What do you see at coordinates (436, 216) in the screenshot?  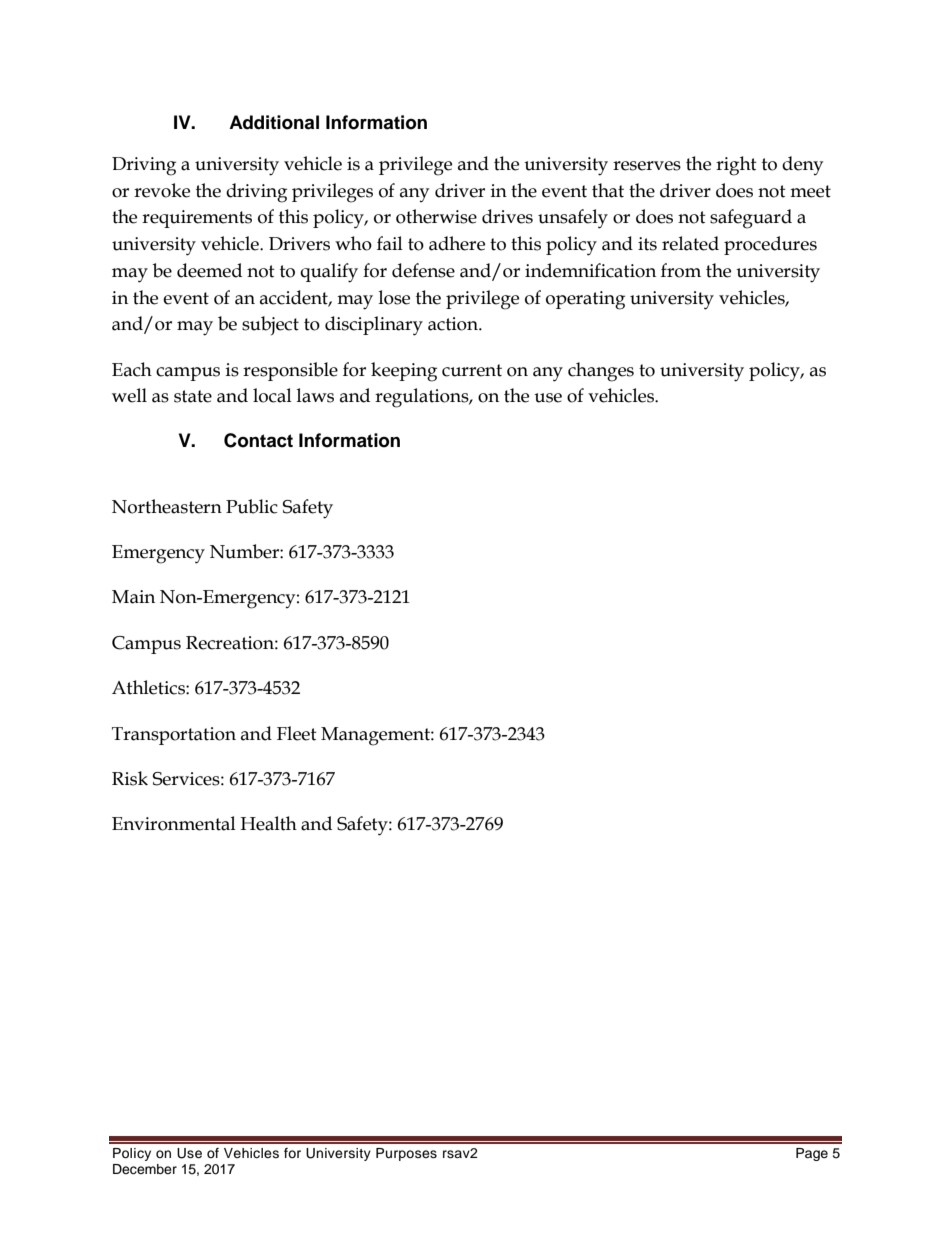 I see `otherwise` at bounding box center [436, 216].
